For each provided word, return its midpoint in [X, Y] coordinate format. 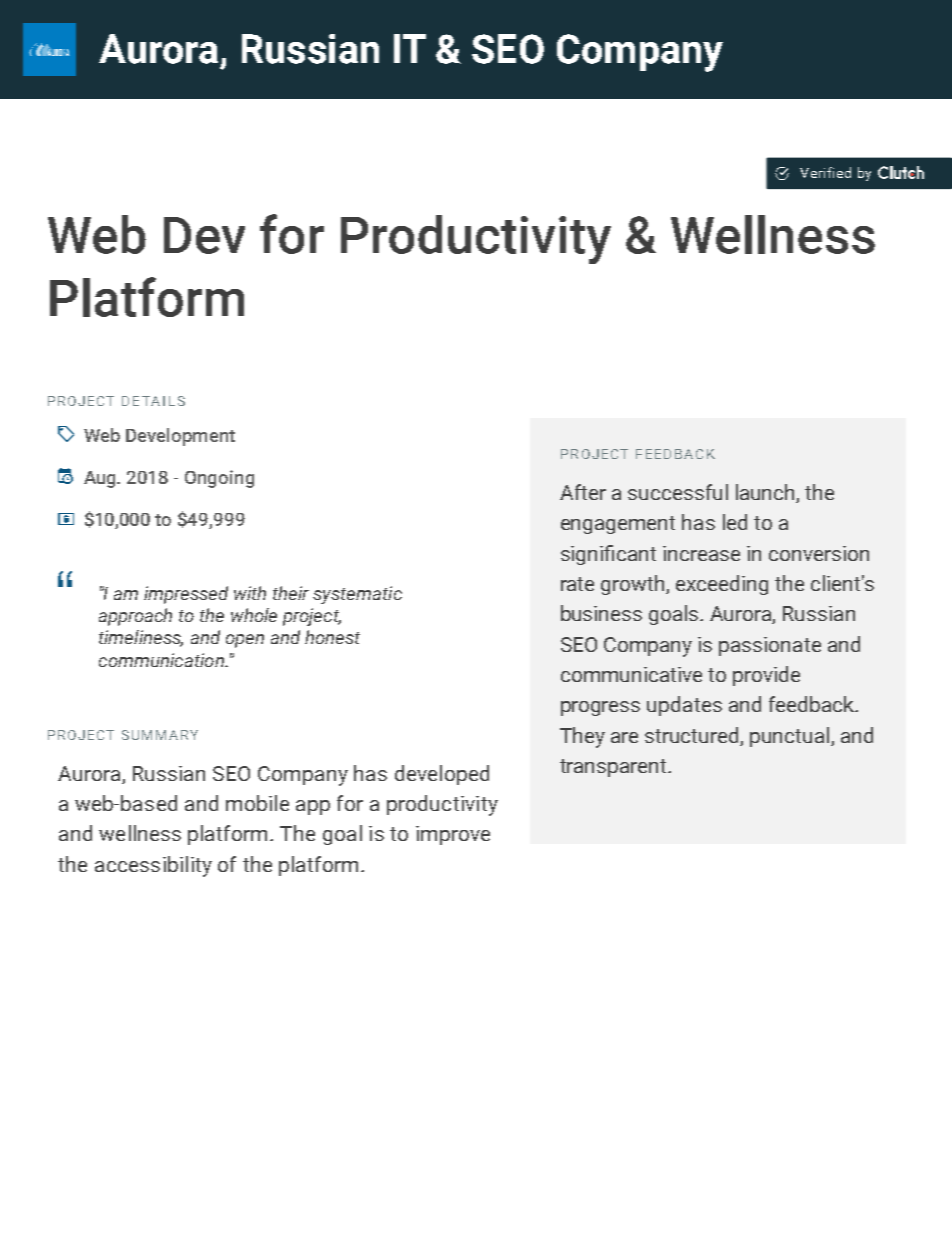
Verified [825, 172]
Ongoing [219, 479]
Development [180, 437]
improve [453, 835]
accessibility [153, 866]
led [735, 522]
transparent [614, 768]
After [583, 492]
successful [678, 492]
